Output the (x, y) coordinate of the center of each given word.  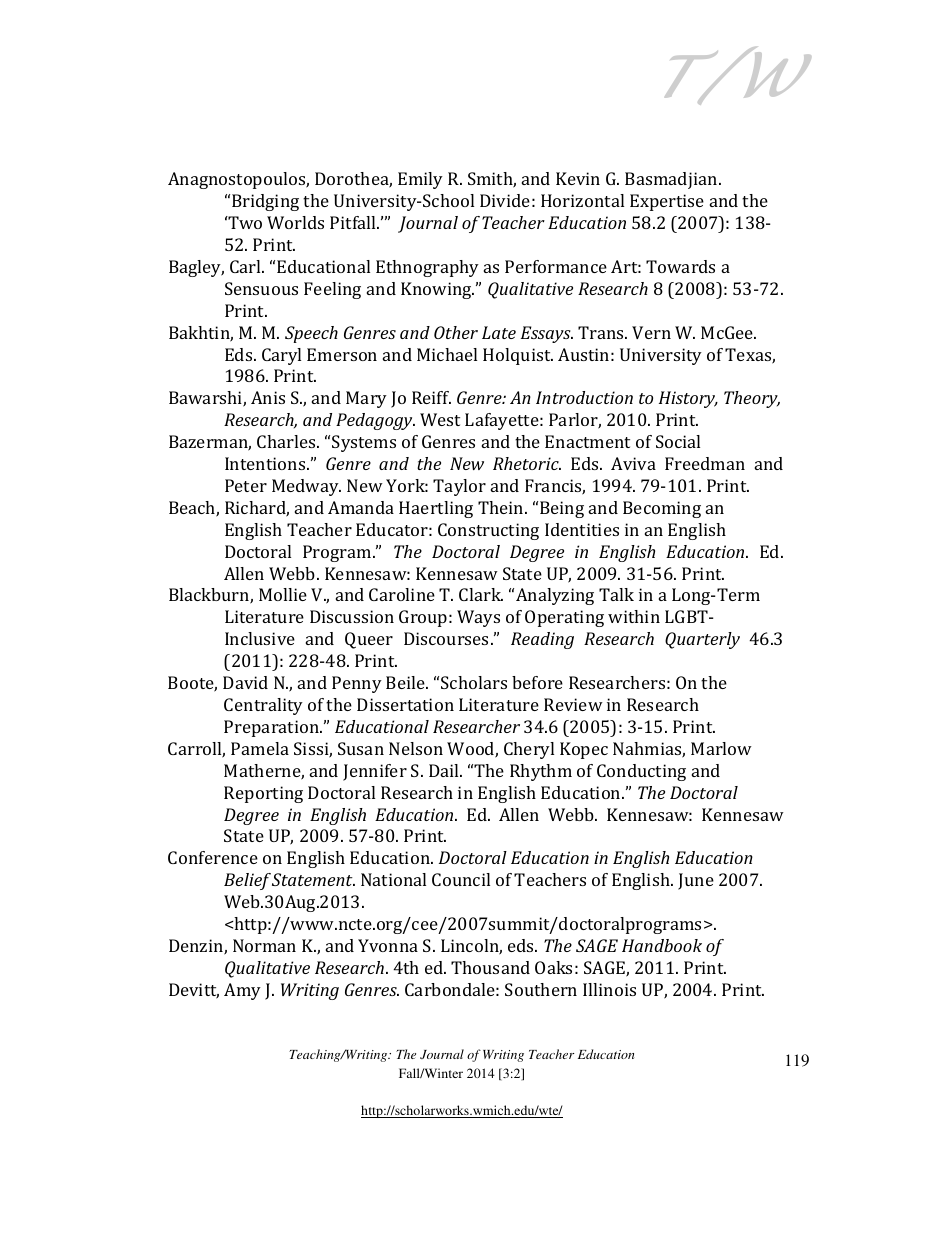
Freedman (705, 463)
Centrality (263, 706)
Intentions (266, 463)
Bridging (265, 202)
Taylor (459, 487)
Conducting (641, 772)
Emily (420, 180)
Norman (264, 945)
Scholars (474, 682)
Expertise (667, 202)
